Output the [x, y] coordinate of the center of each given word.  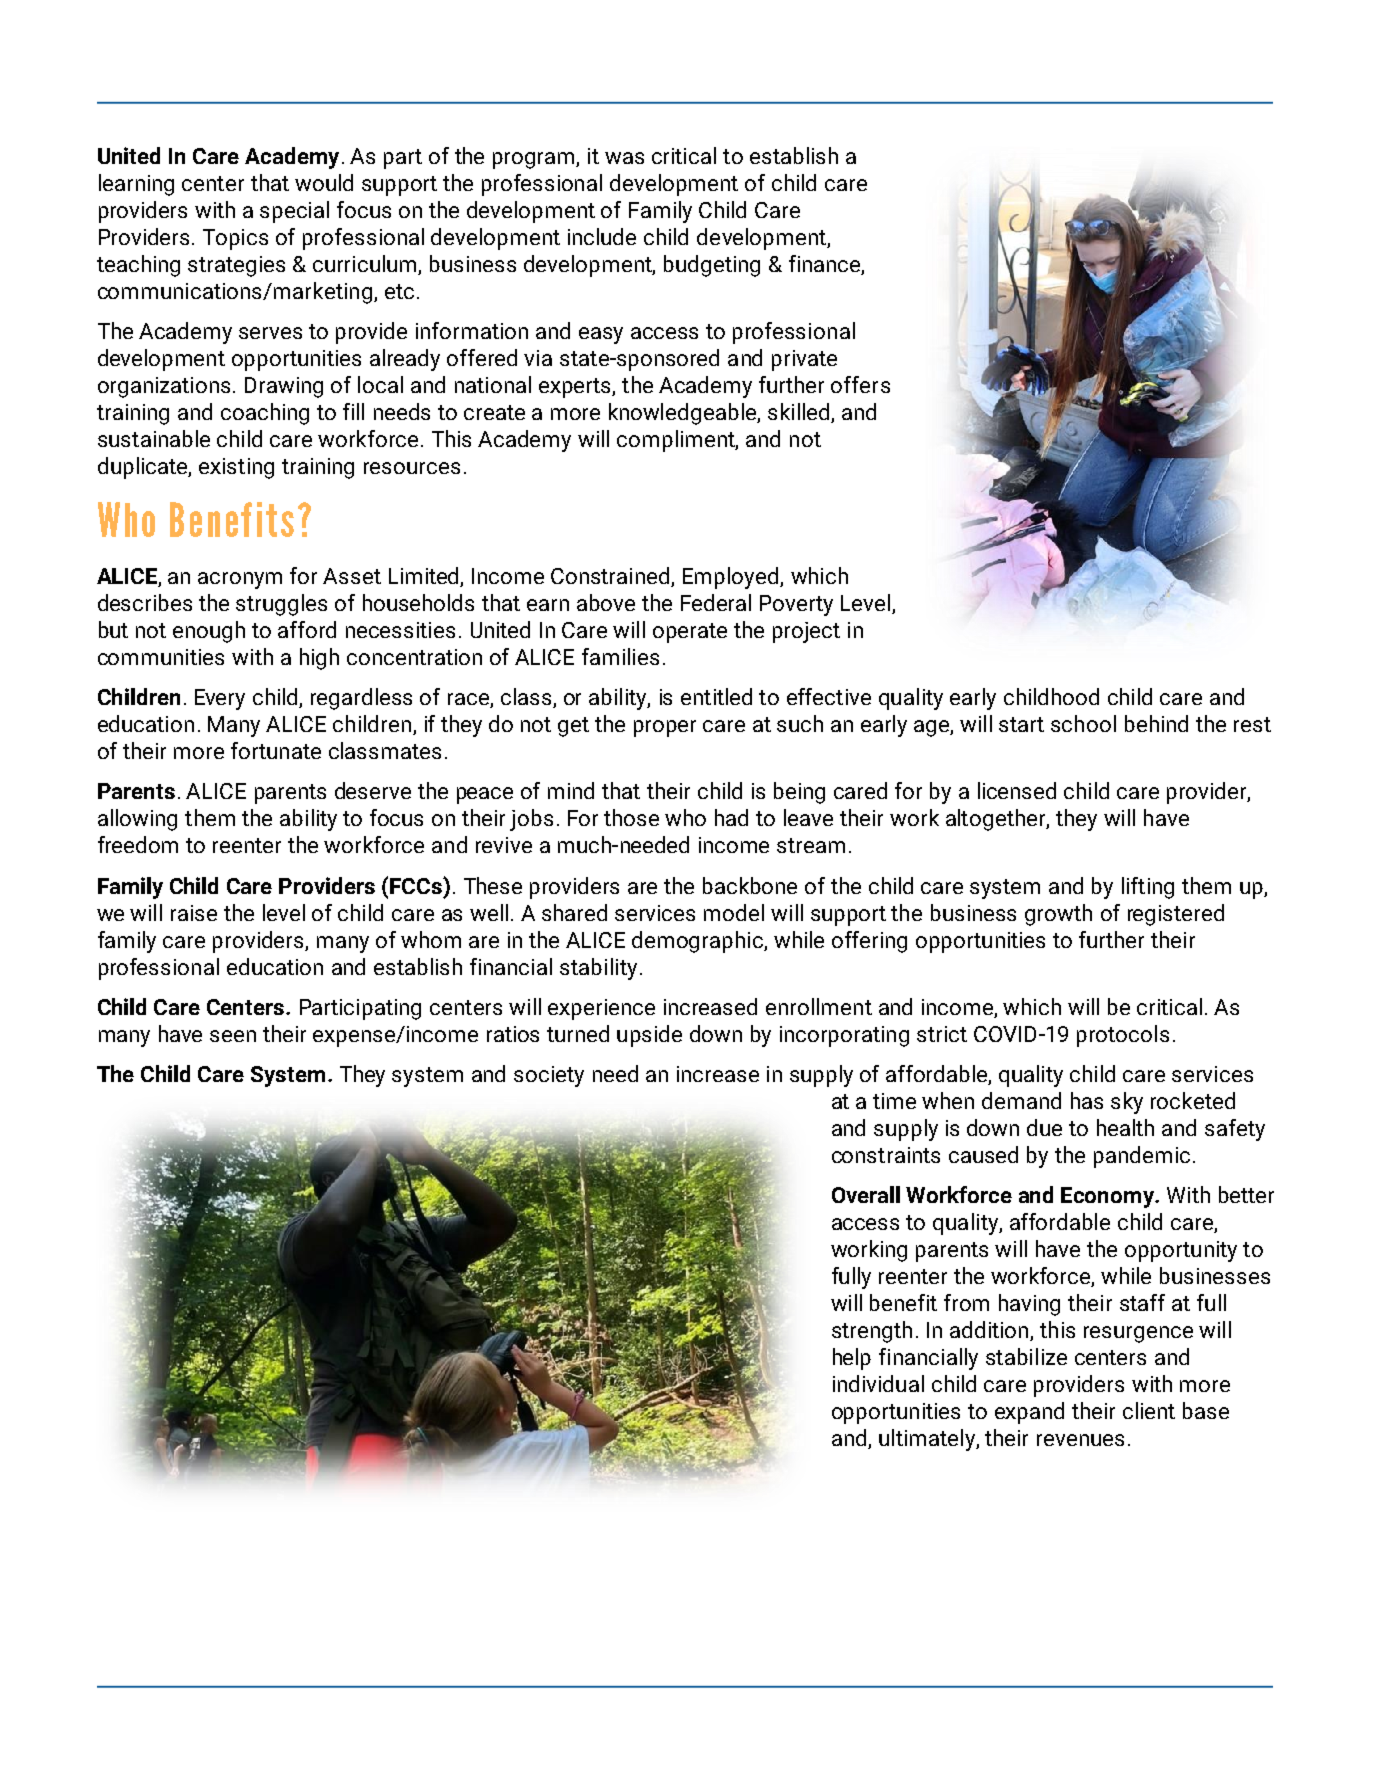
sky [1127, 1103]
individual [878, 1383]
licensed [1017, 790]
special [294, 212]
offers [860, 384]
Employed [732, 578]
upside [649, 1036]
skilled [798, 411]
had [731, 817]
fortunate [276, 750]
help [852, 1359]
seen [233, 1036]
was [624, 158]
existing [236, 468]
